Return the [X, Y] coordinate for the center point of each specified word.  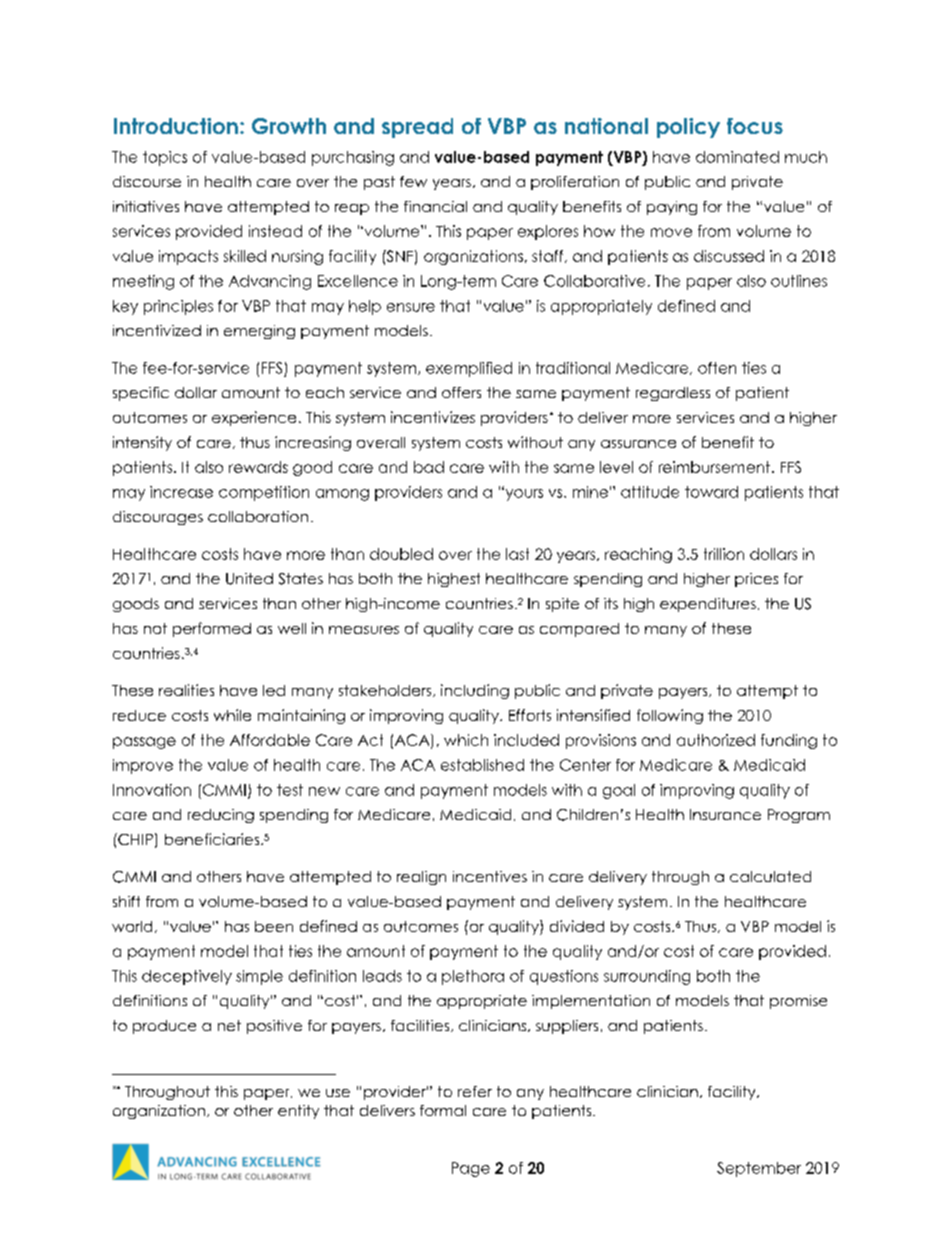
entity [298, 1112]
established [482, 765]
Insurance [725, 814]
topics [165, 158]
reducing [221, 816]
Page [471, 1169]
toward [711, 492]
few [413, 181]
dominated [737, 157]
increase [181, 492]
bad [429, 467]
